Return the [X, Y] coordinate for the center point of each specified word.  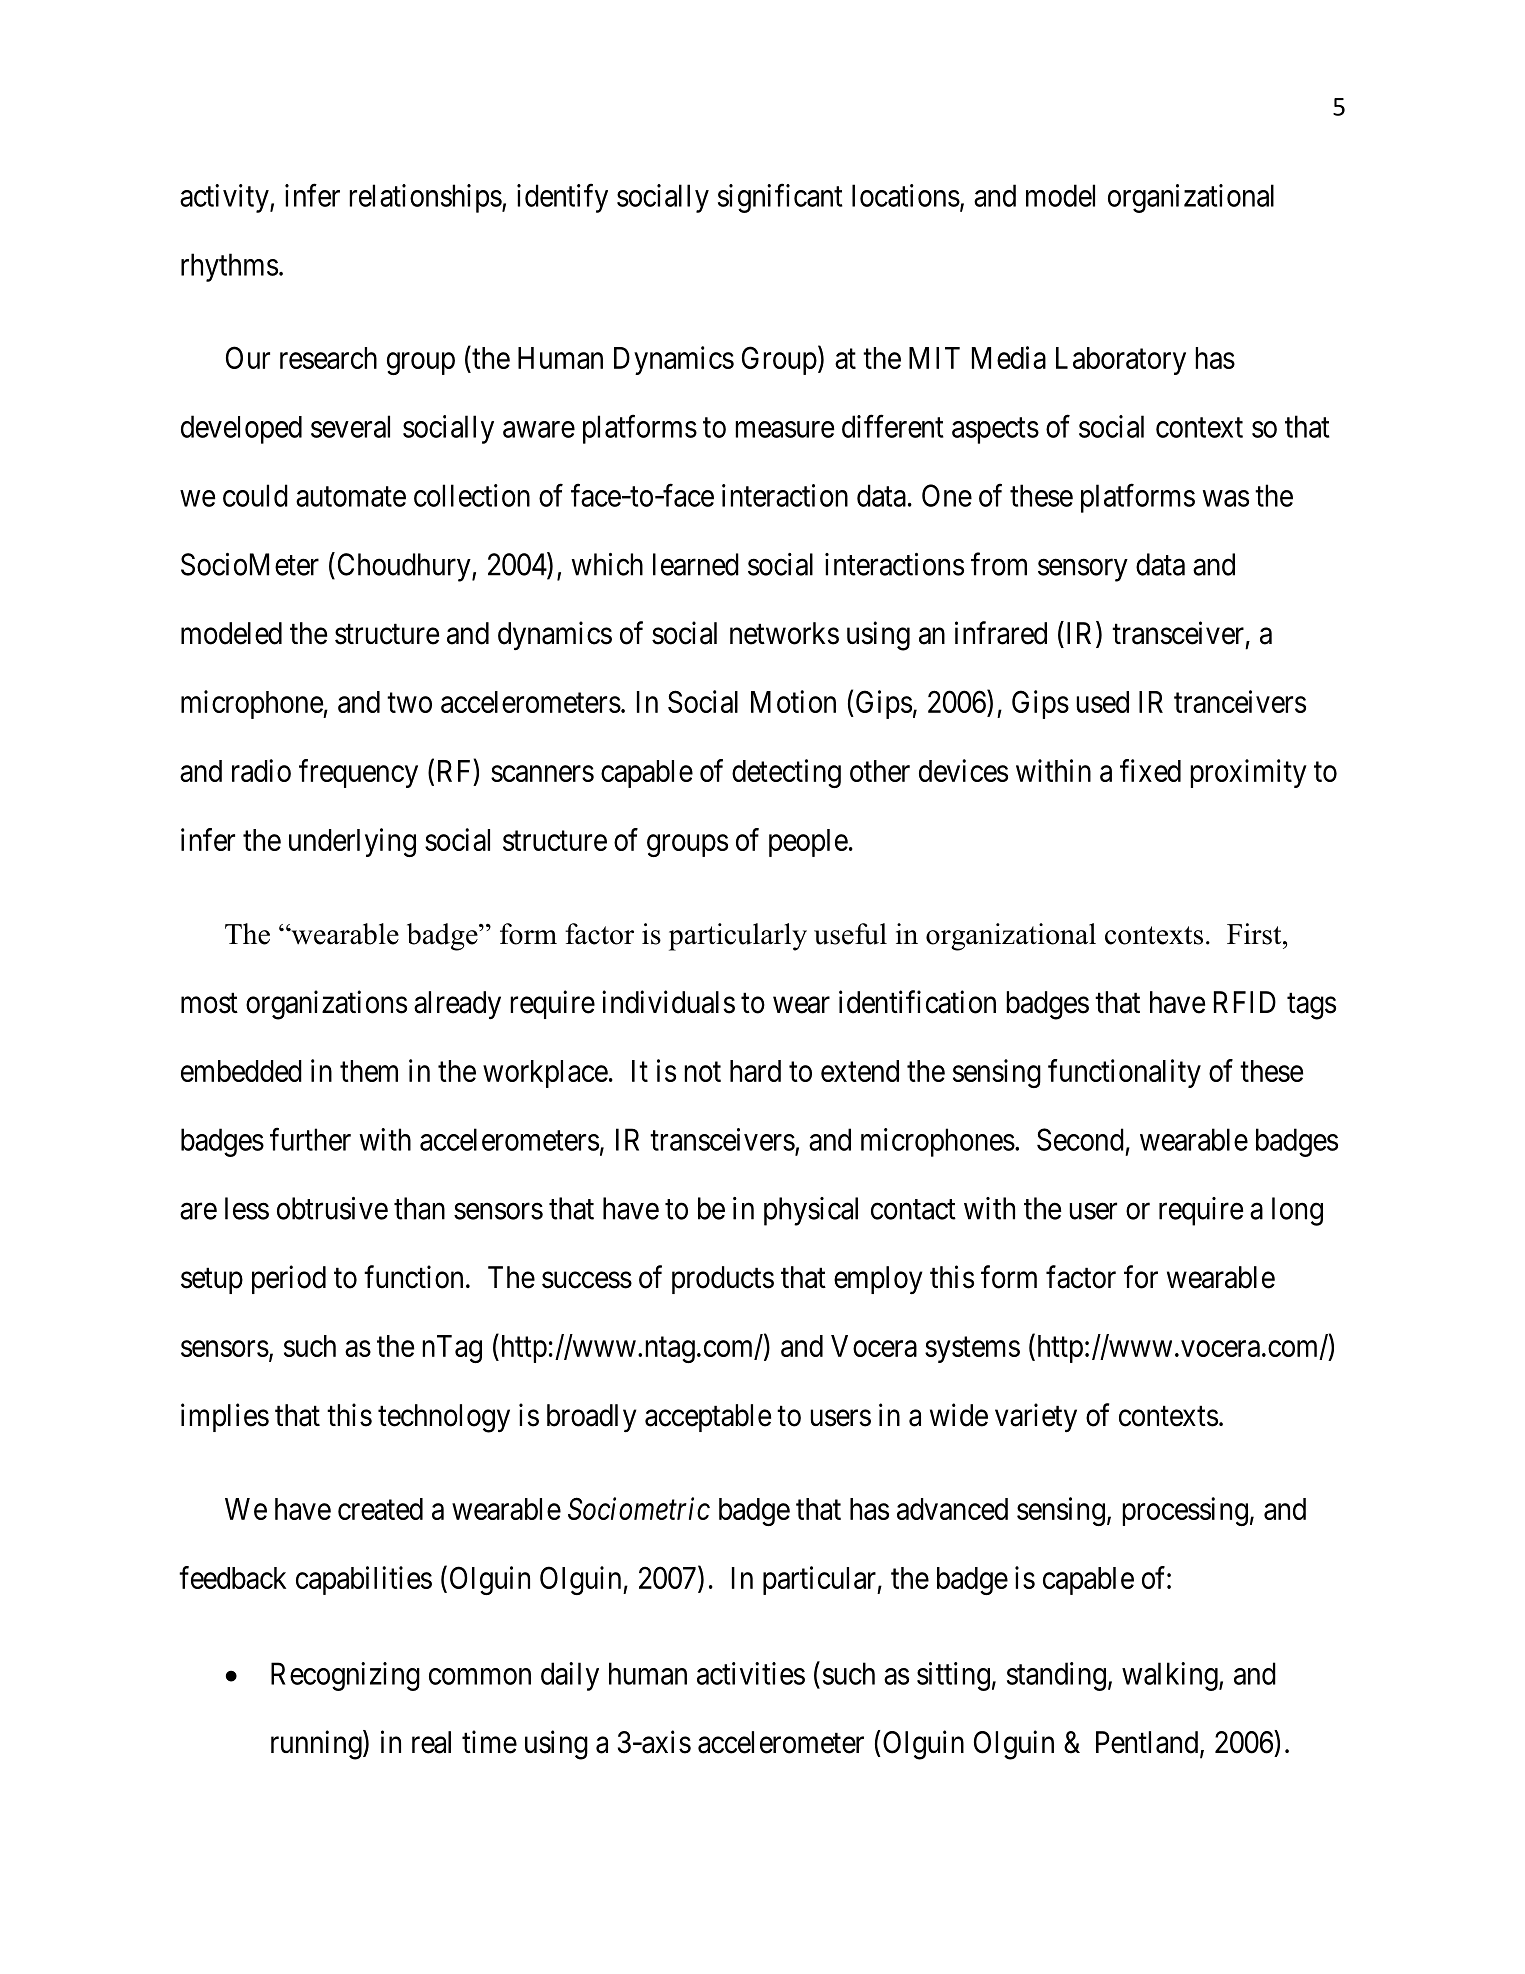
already [457, 1005]
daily [570, 1676]
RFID [1245, 1002]
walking [1171, 1676]
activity [225, 198]
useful [850, 934]
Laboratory [1121, 361]
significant [780, 198]
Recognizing [345, 1676]
